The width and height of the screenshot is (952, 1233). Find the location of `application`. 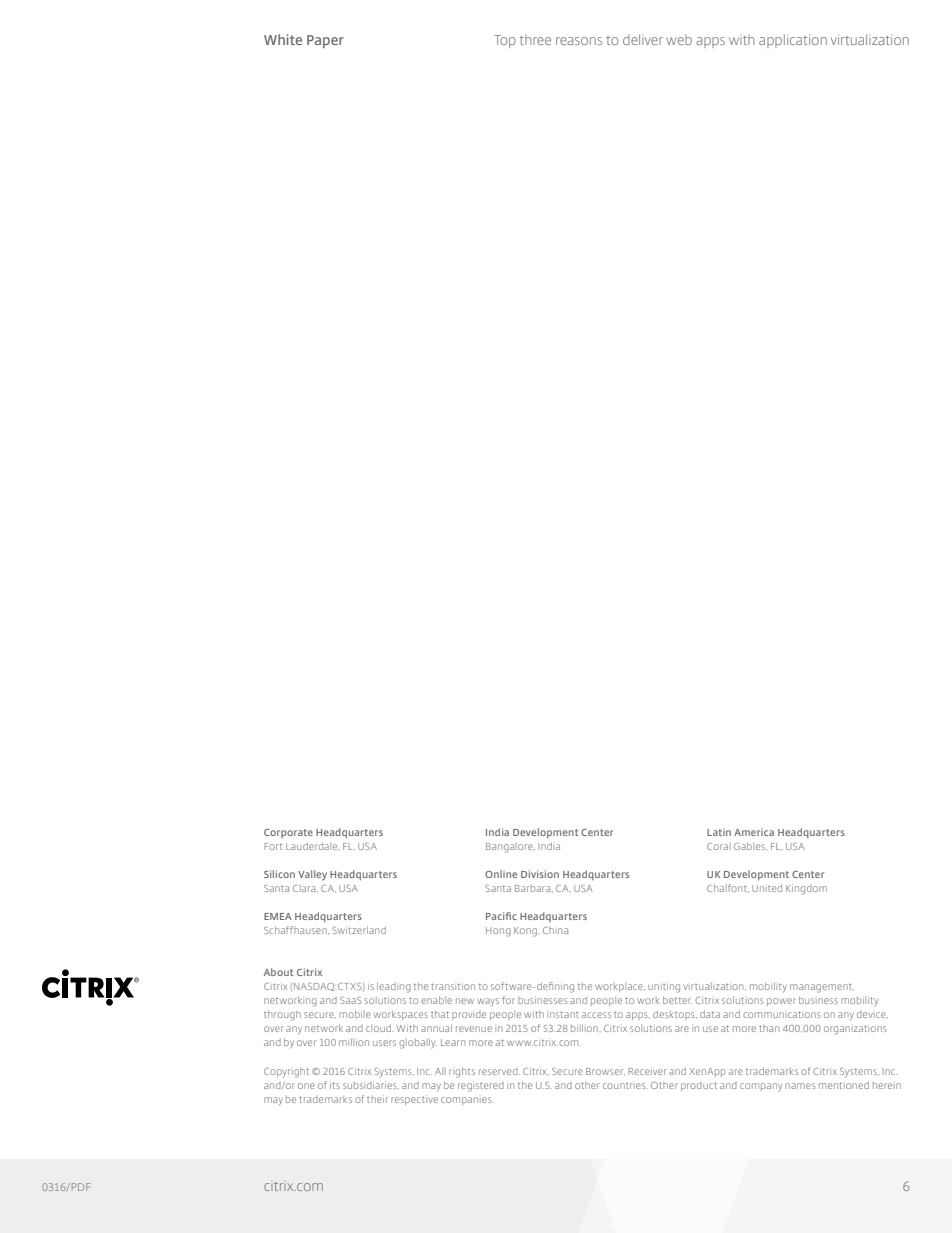

application is located at coordinates (793, 41).
